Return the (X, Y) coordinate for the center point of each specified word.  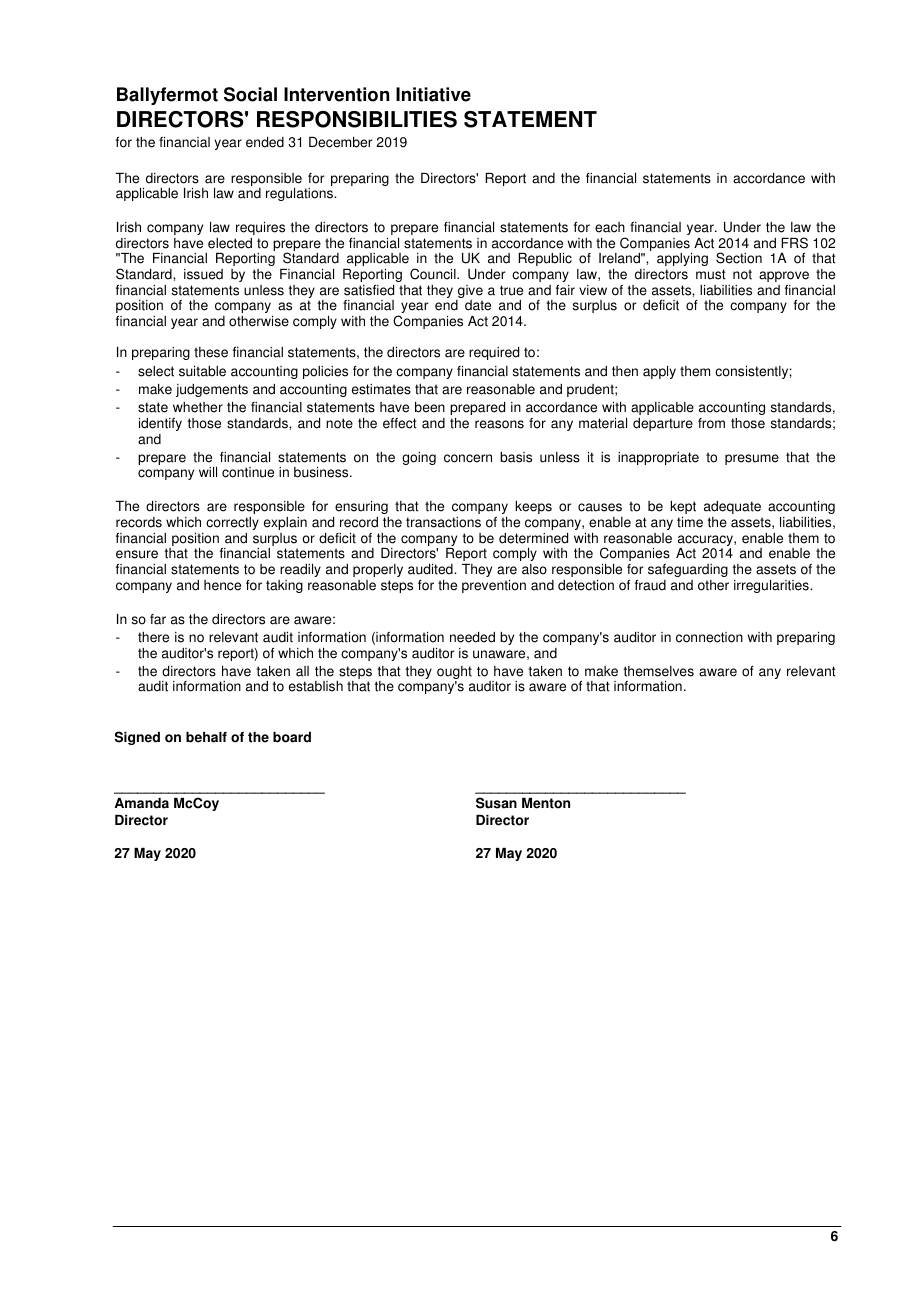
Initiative (433, 94)
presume (752, 459)
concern (468, 458)
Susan (496, 803)
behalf (206, 737)
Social (250, 94)
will (208, 472)
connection (709, 637)
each (610, 227)
